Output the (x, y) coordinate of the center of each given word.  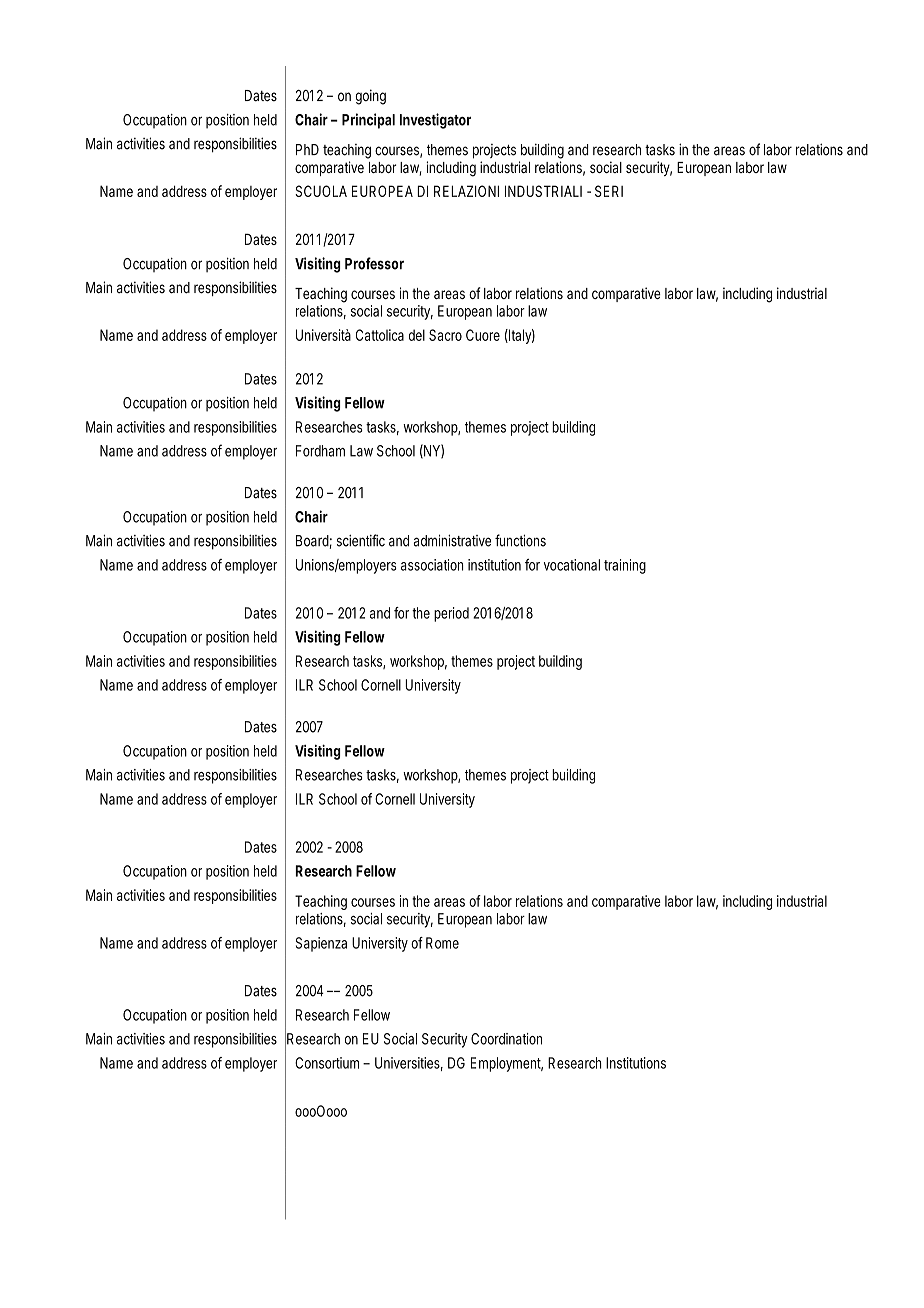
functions (520, 540)
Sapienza (321, 944)
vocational (572, 565)
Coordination (506, 1039)
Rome (442, 943)
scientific (361, 540)
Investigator (435, 121)
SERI (609, 191)
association (432, 565)
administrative (452, 540)
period (451, 614)
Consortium (327, 1063)
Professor (374, 263)
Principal (368, 121)
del (417, 335)
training (625, 566)
